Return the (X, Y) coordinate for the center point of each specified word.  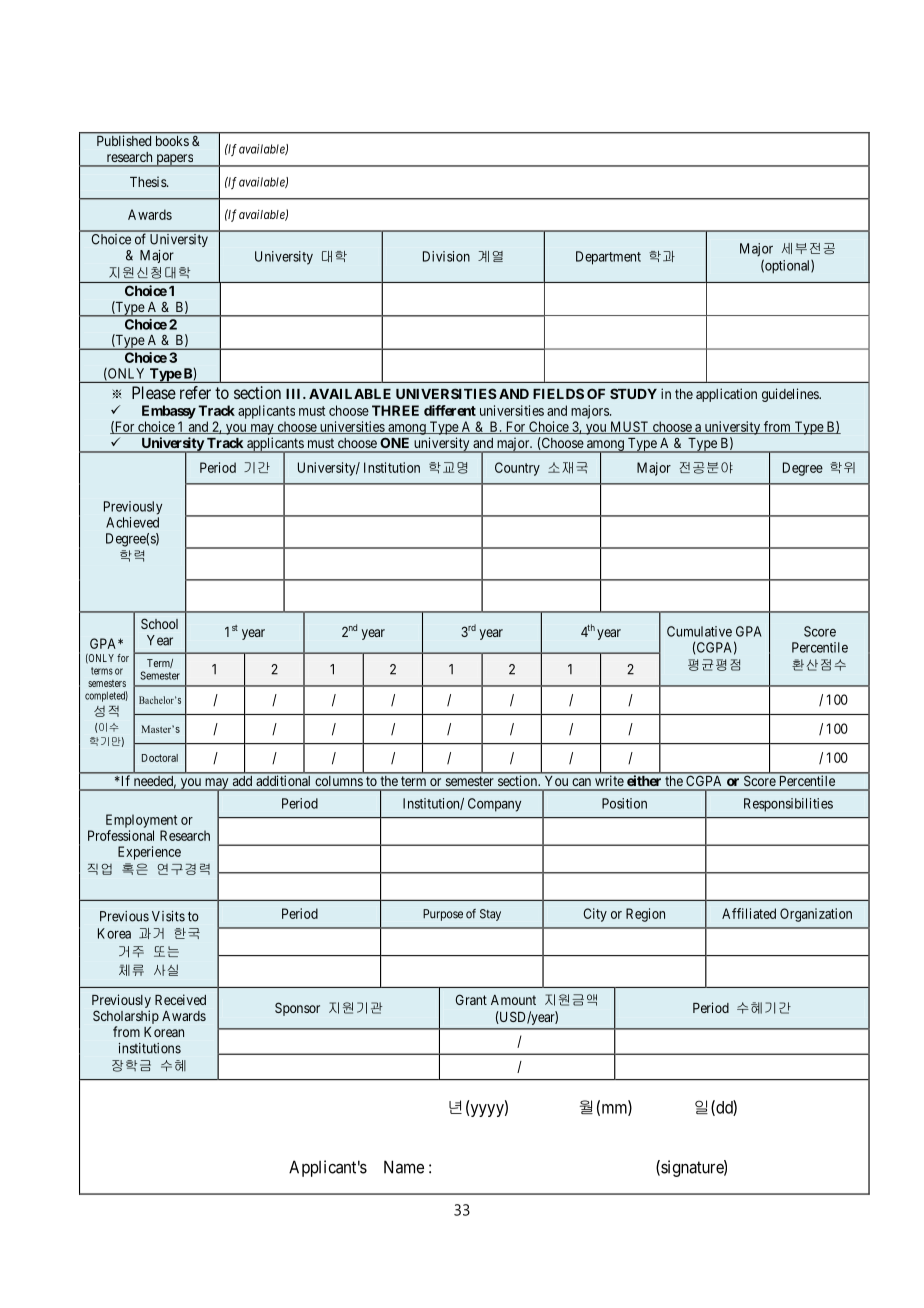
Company (494, 805)
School (159, 623)
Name (404, 1167)
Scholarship (126, 1017)
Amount (513, 1000)
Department (608, 258)
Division (446, 256)
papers (174, 160)
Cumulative (699, 631)
